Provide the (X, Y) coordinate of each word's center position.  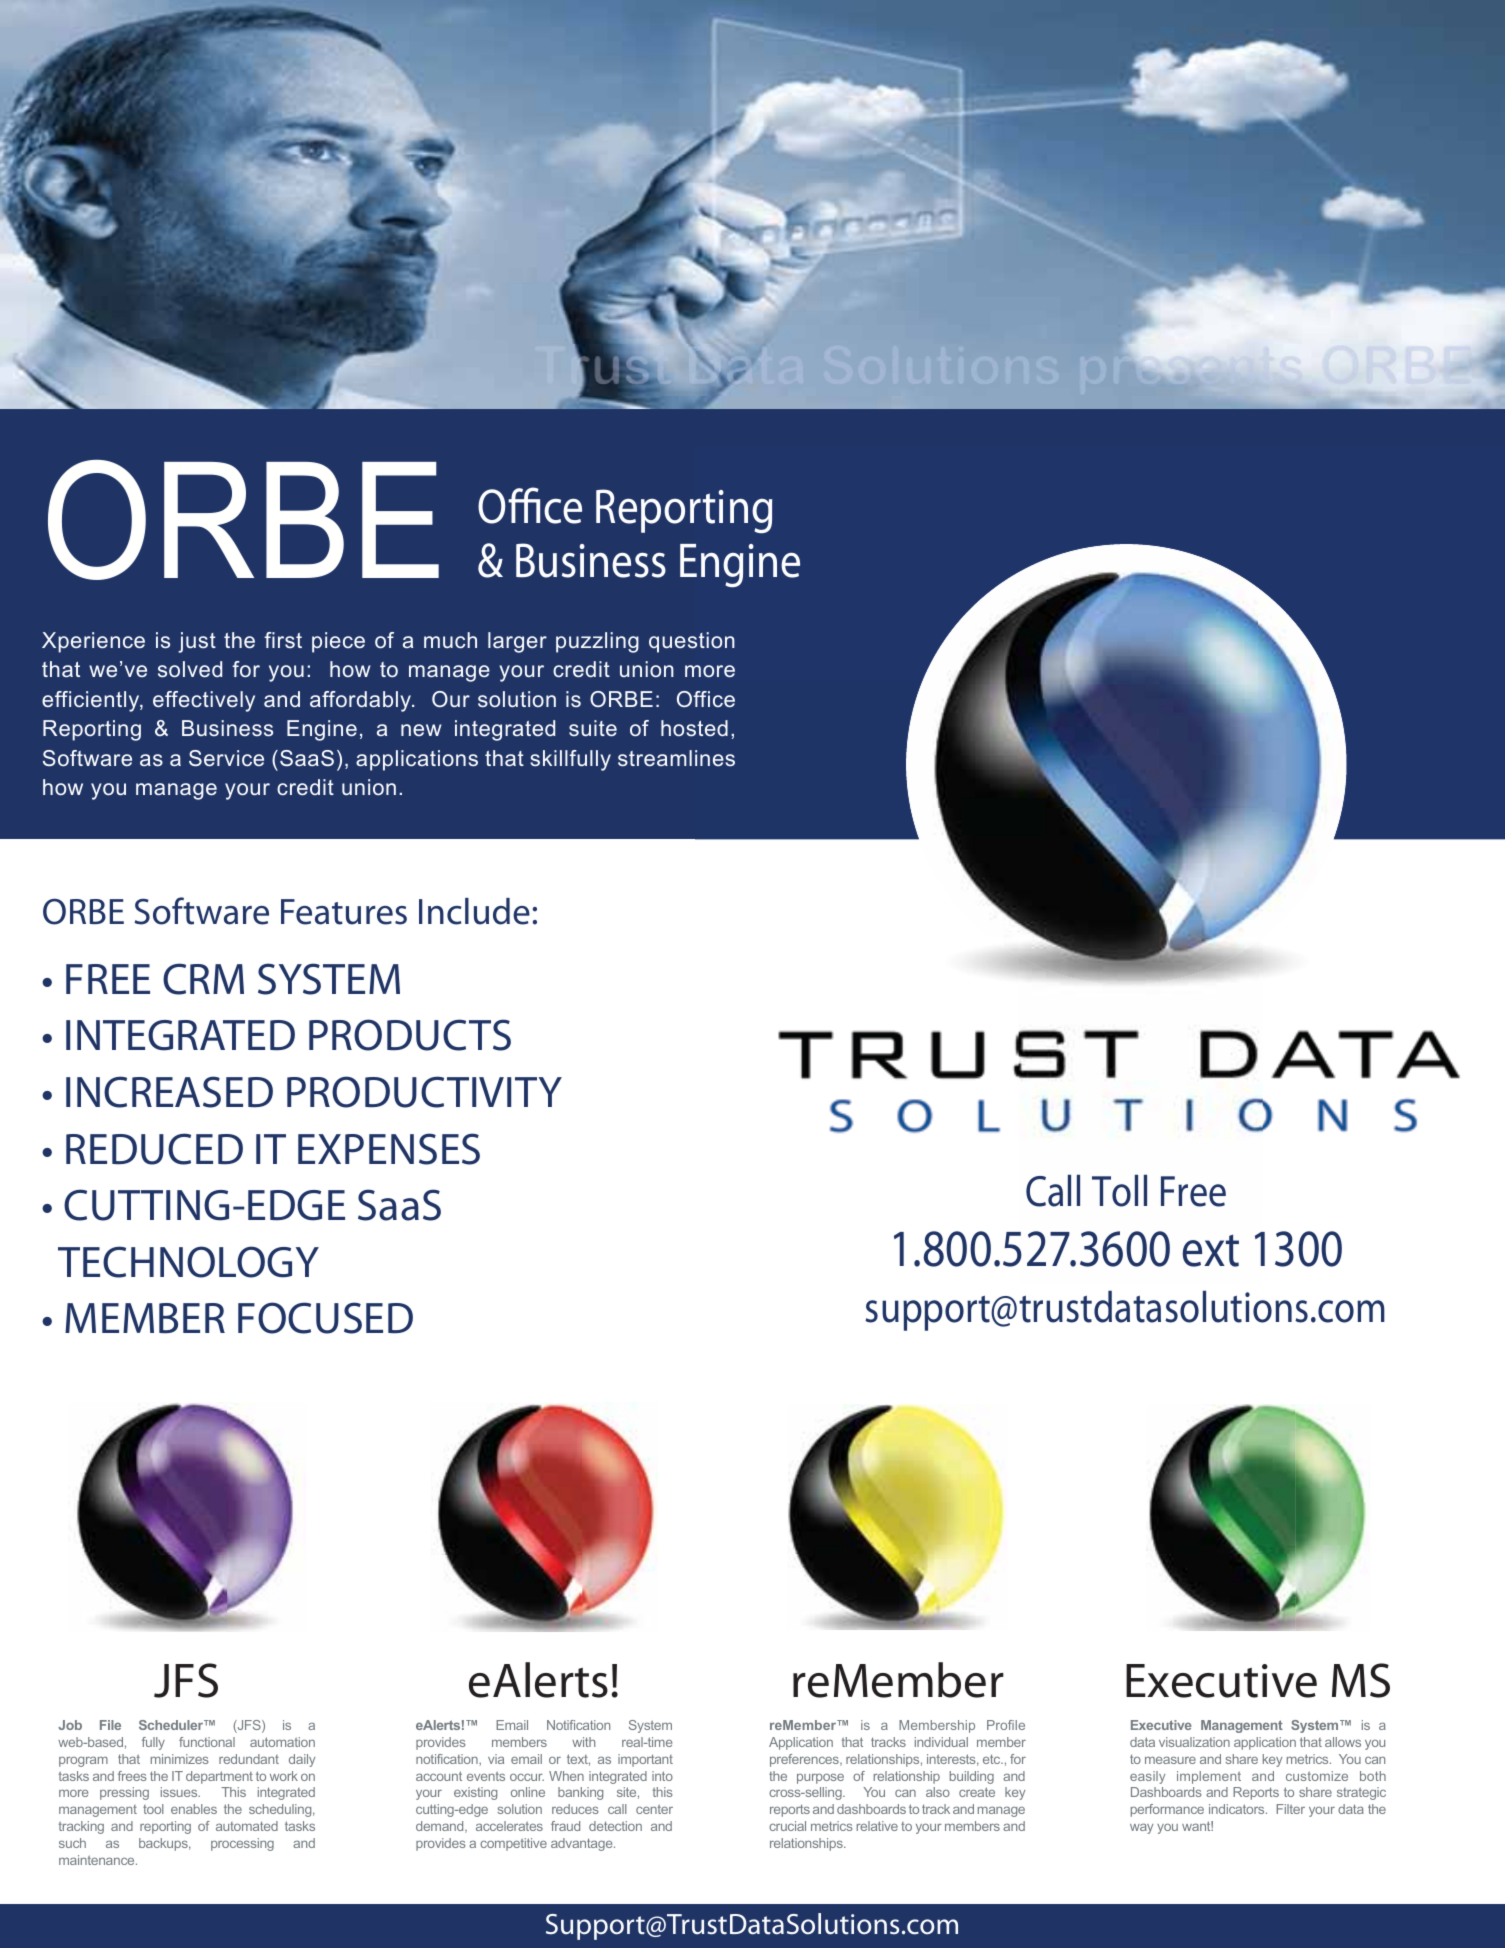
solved (190, 669)
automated (247, 1826)
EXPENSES (389, 1149)
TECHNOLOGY (188, 1262)
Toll (1119, 1191)
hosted (694, 728)
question (692, 642)
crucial (787, 1826)
